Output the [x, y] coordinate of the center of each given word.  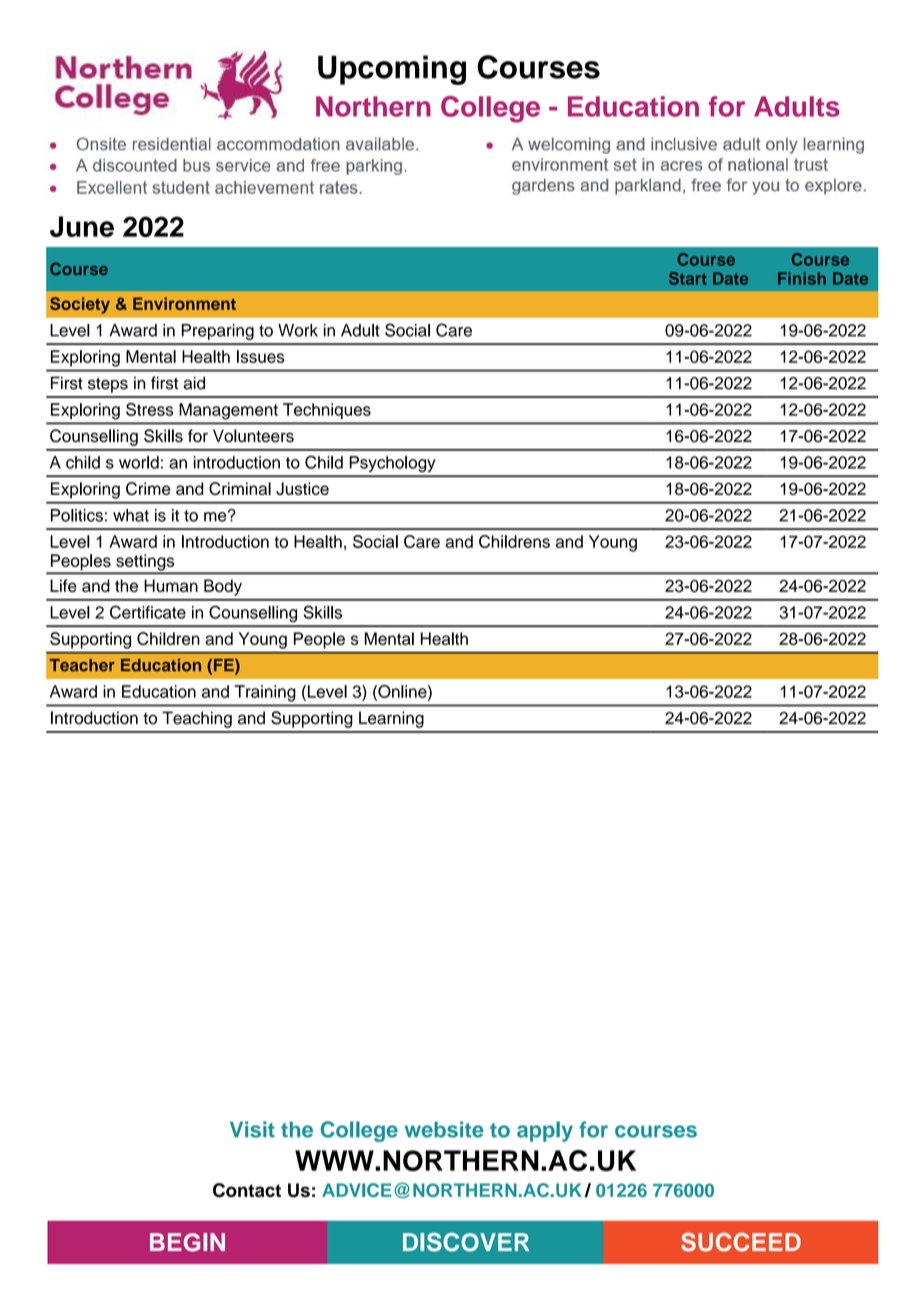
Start [688, 278]
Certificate [148, 612]
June [82, 226]
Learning [391, 719]
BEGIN [187, 1242]
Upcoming [392, 70]
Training [265, 693]
